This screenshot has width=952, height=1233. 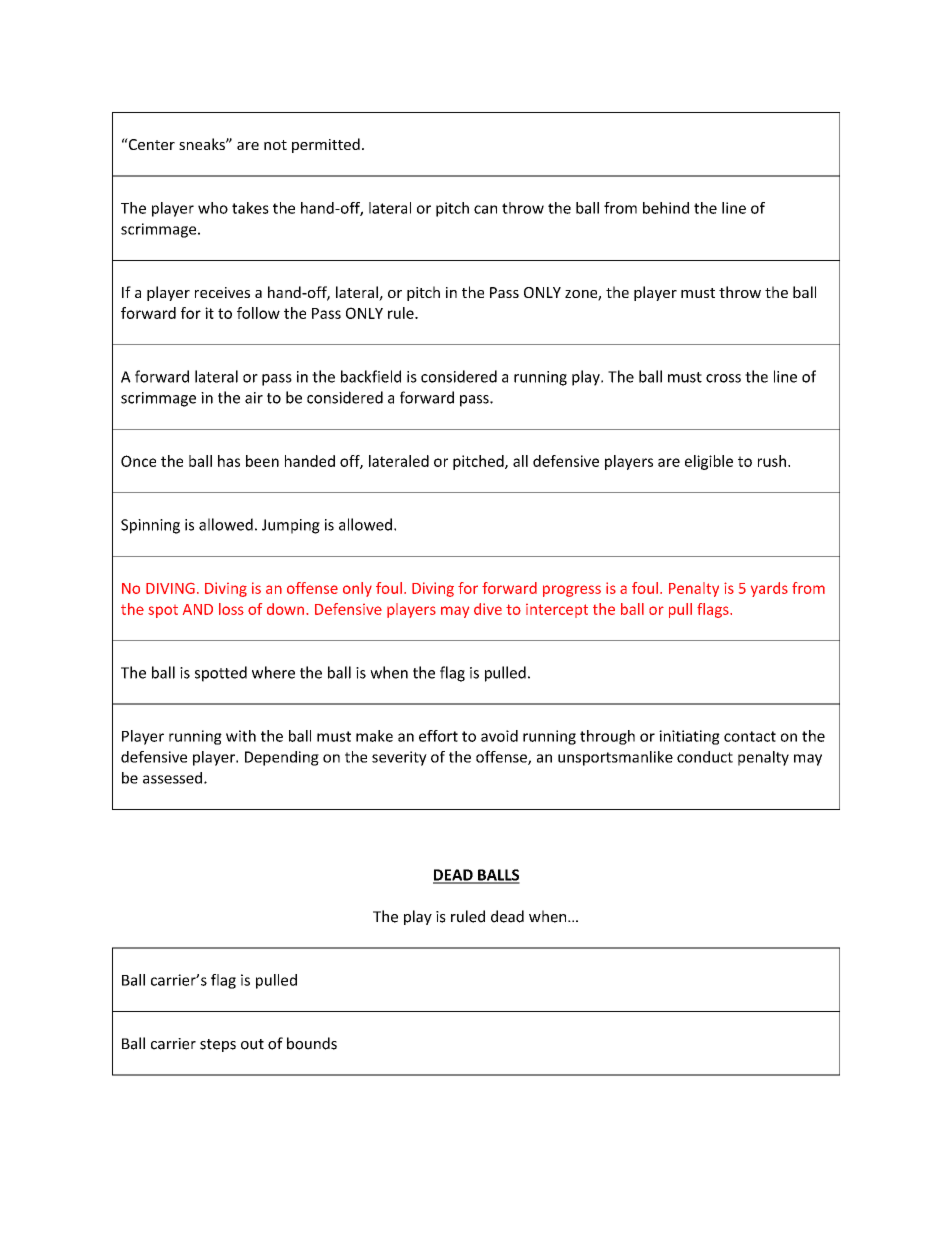 I want to click on conduct, so click(x=705, y=757).
